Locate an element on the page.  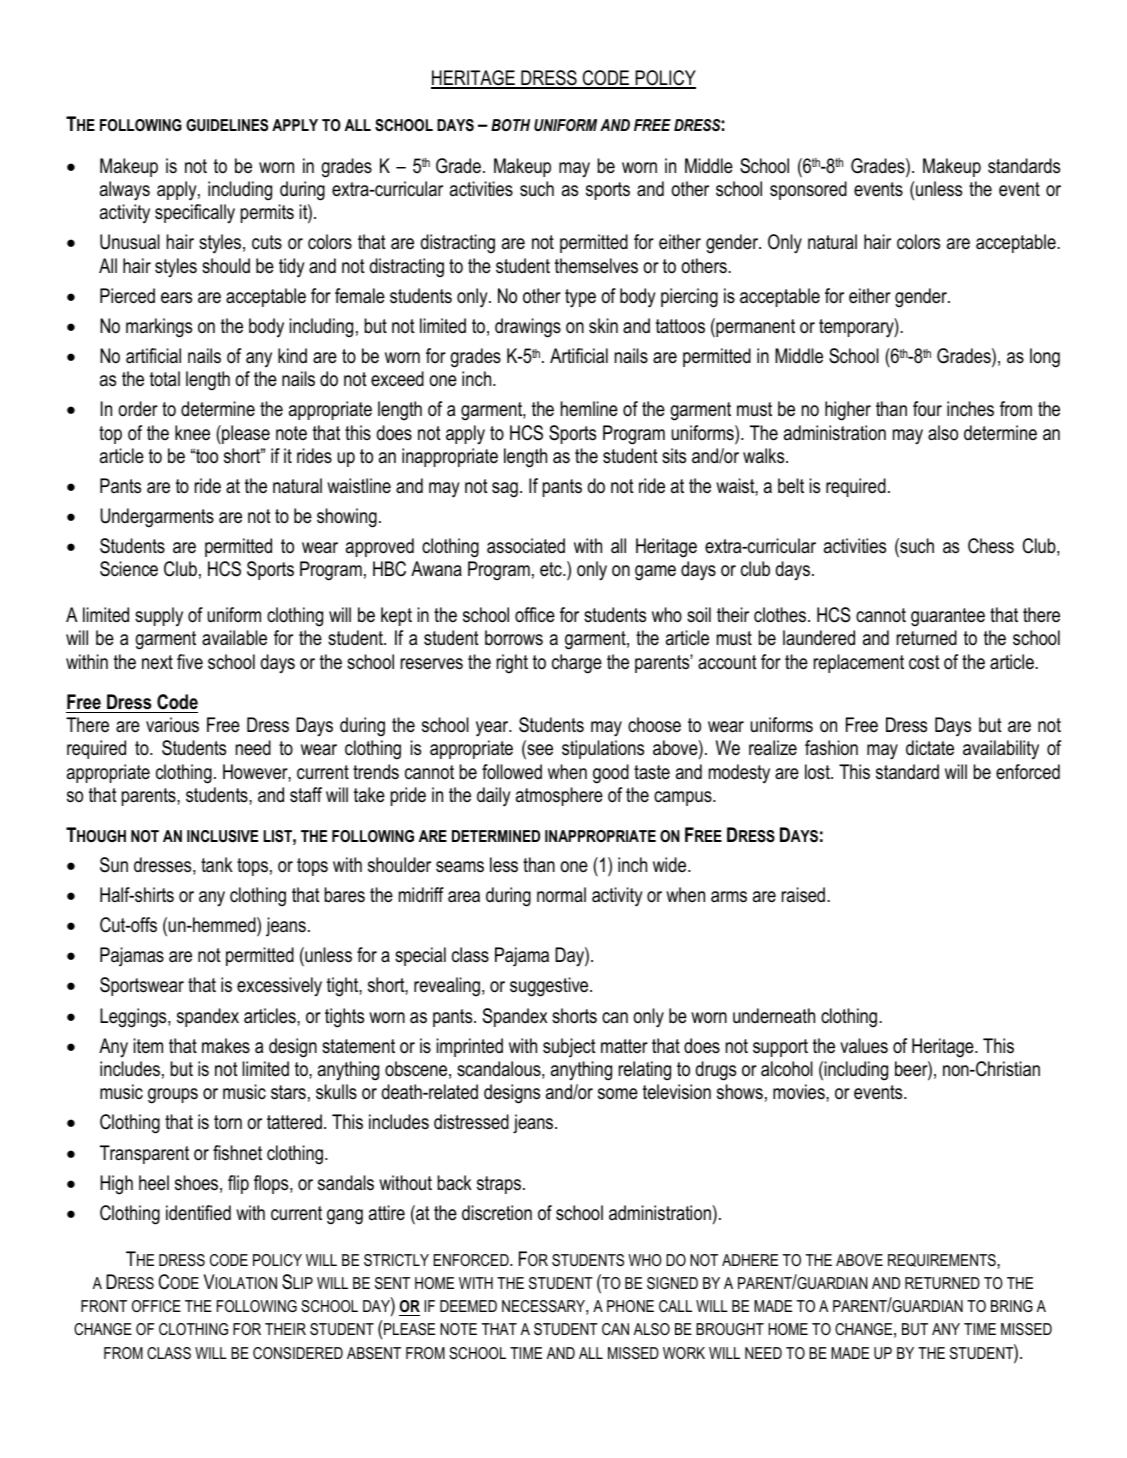
BOTH is located at coordinates (510, 125).
